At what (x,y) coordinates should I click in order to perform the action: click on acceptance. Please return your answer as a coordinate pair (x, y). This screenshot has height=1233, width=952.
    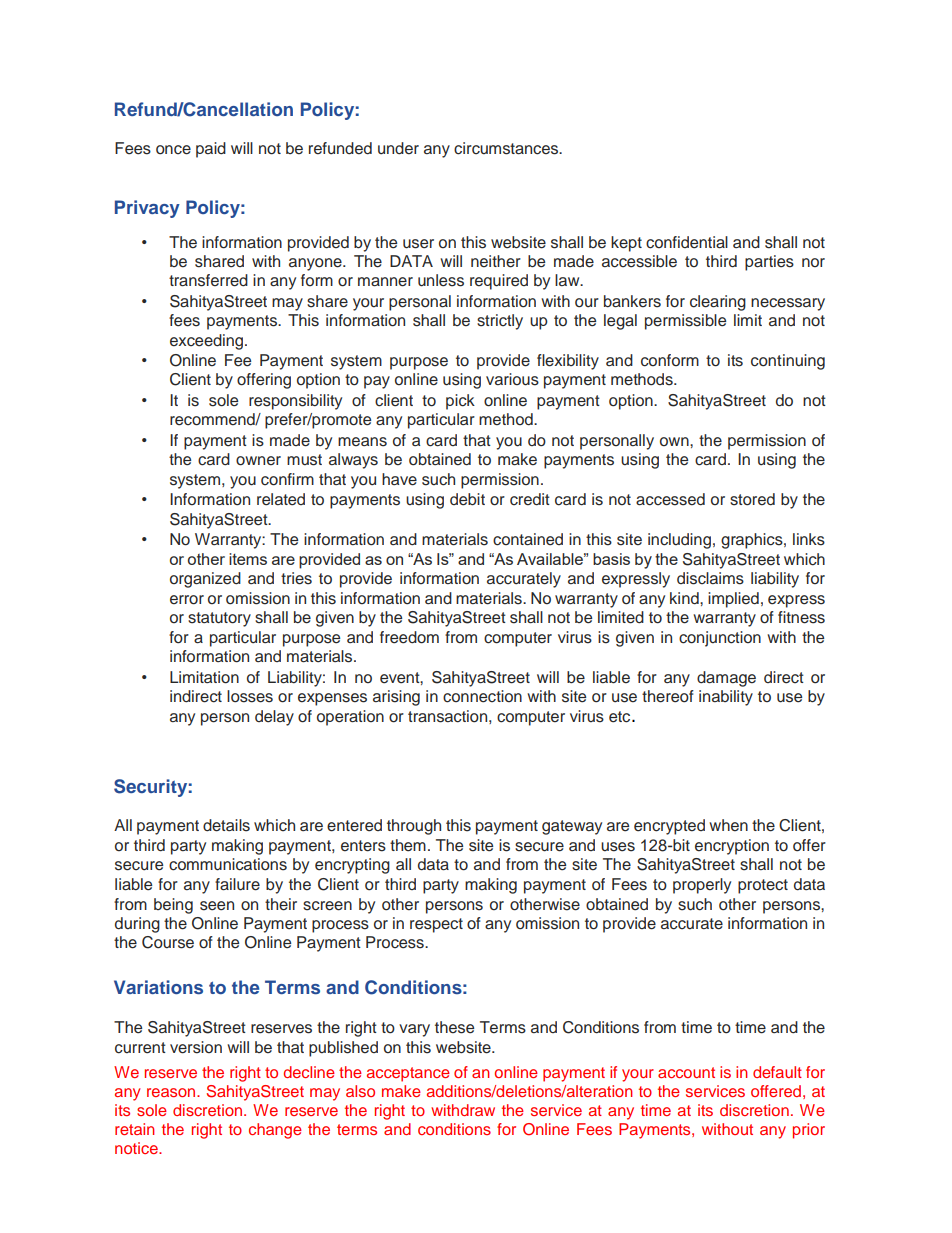
    Looking at the image, I should click on (408, 1074).
